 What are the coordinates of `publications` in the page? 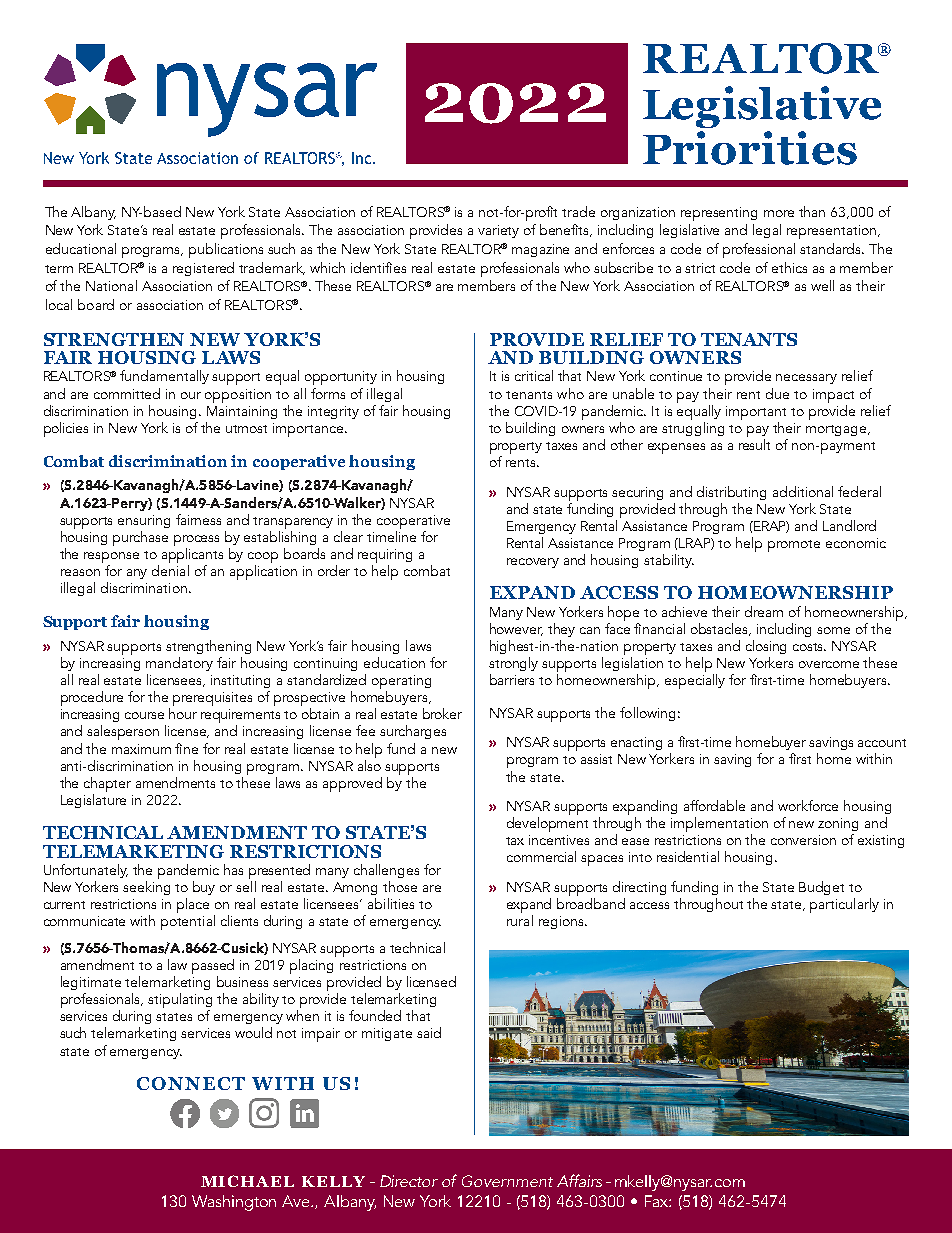 It's located at (226, 250).
